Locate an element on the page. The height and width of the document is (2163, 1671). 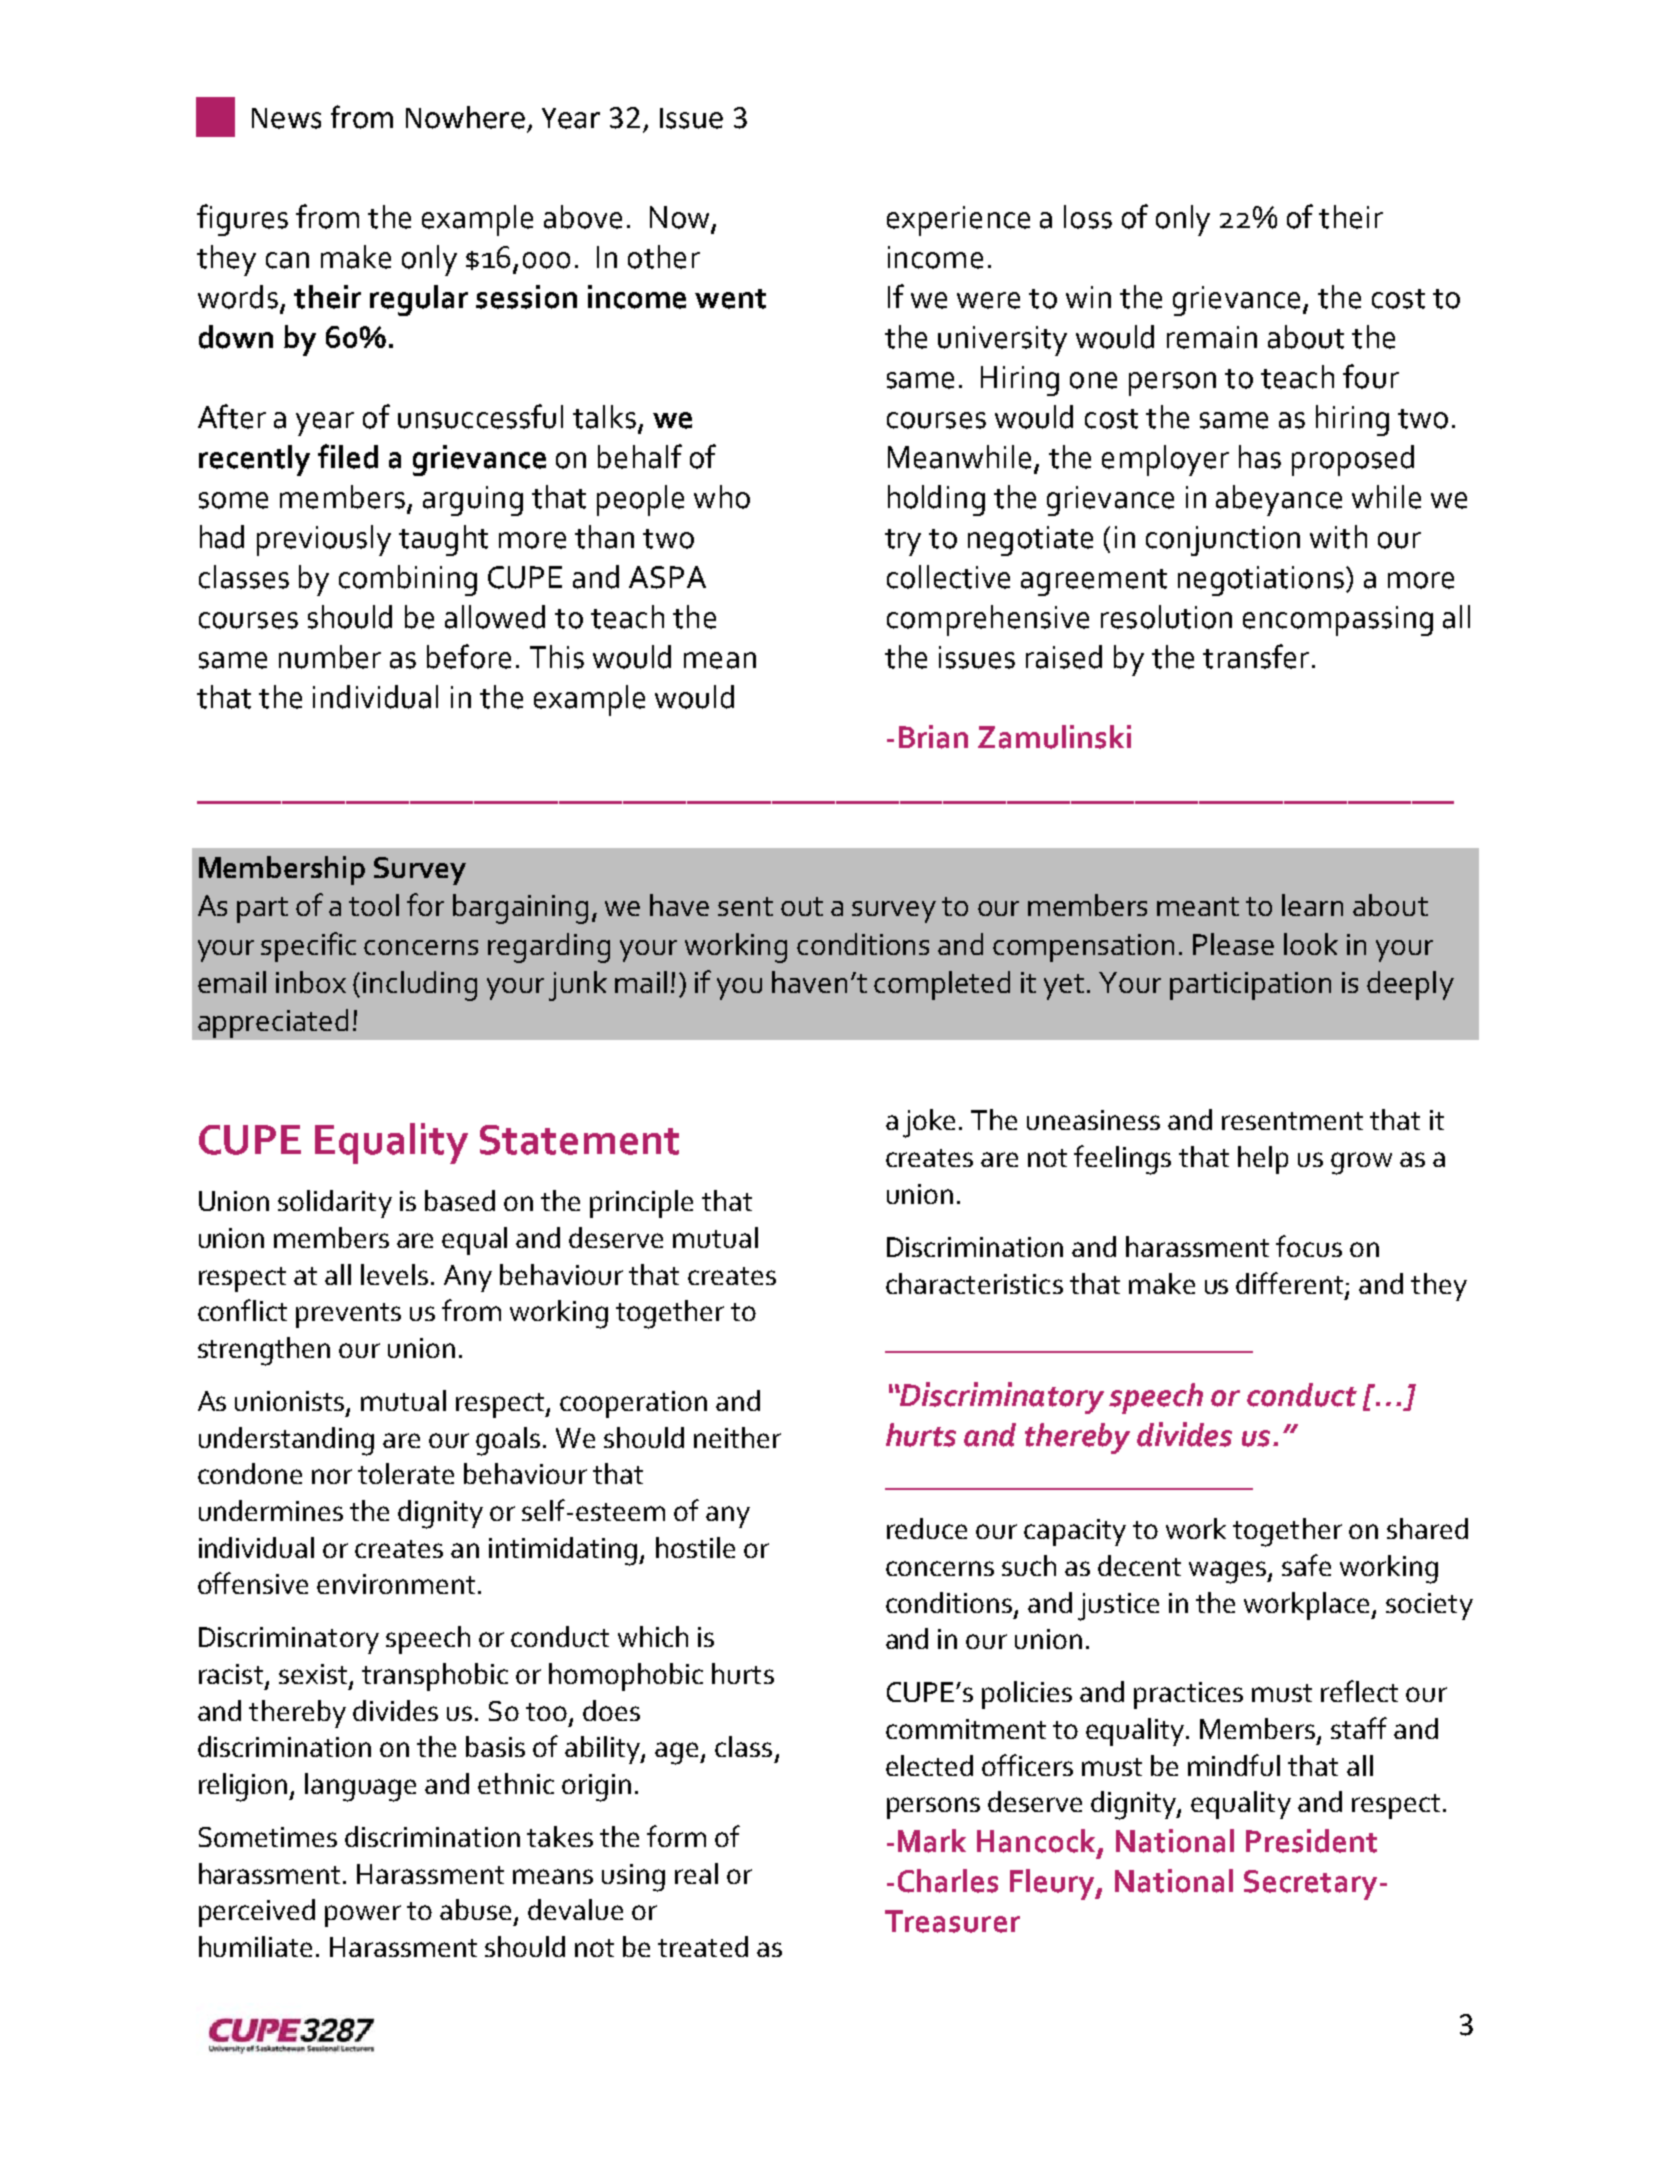
look is located at coordinates (1311, 944).
